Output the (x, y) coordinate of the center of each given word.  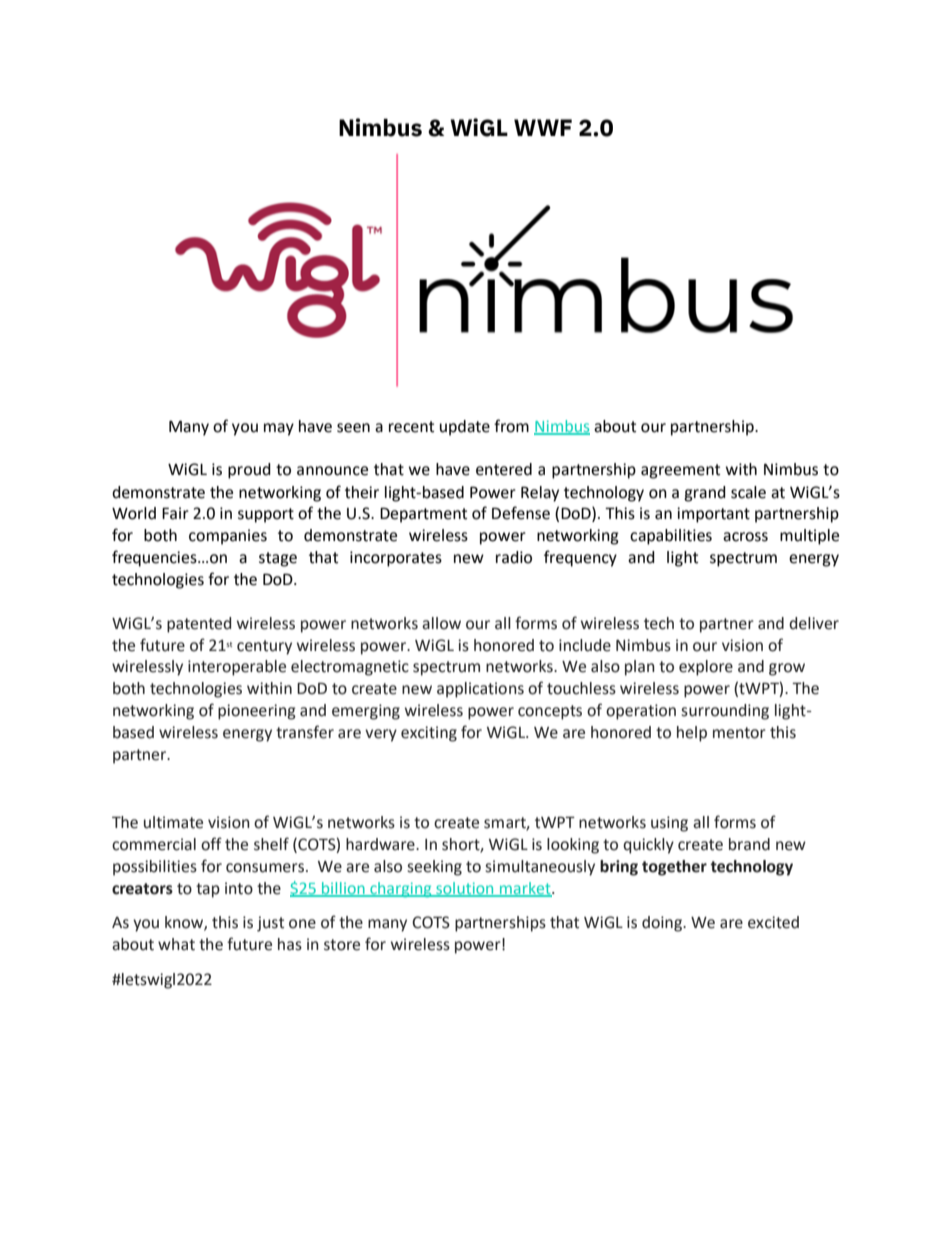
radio (514, 557)
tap (208, 890)
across (745, 537)
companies (228, 537)
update (465, 428)
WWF (543, 127)
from (511, 426)
